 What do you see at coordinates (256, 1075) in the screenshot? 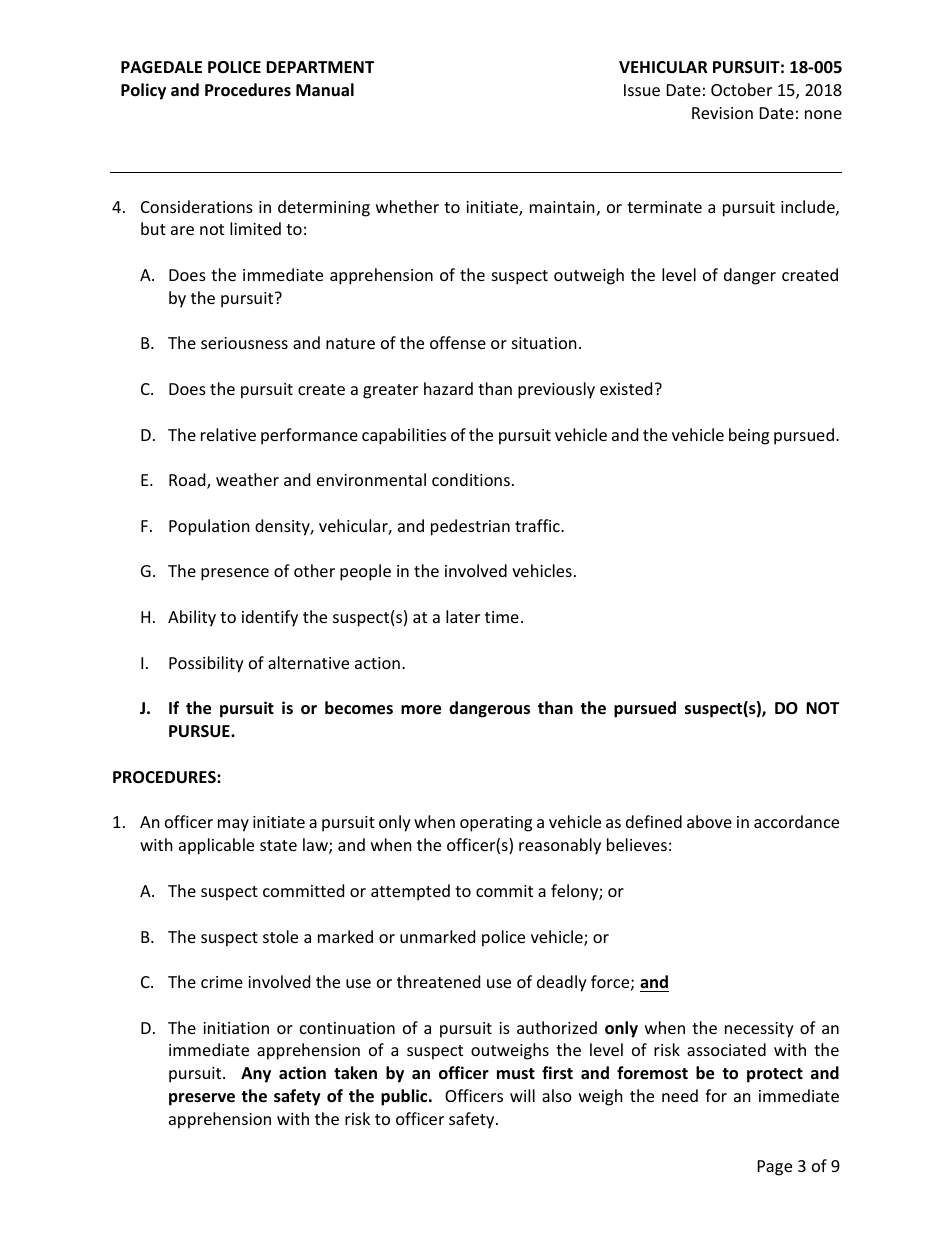
I see `Any` at bounding box center [256, 1075].
